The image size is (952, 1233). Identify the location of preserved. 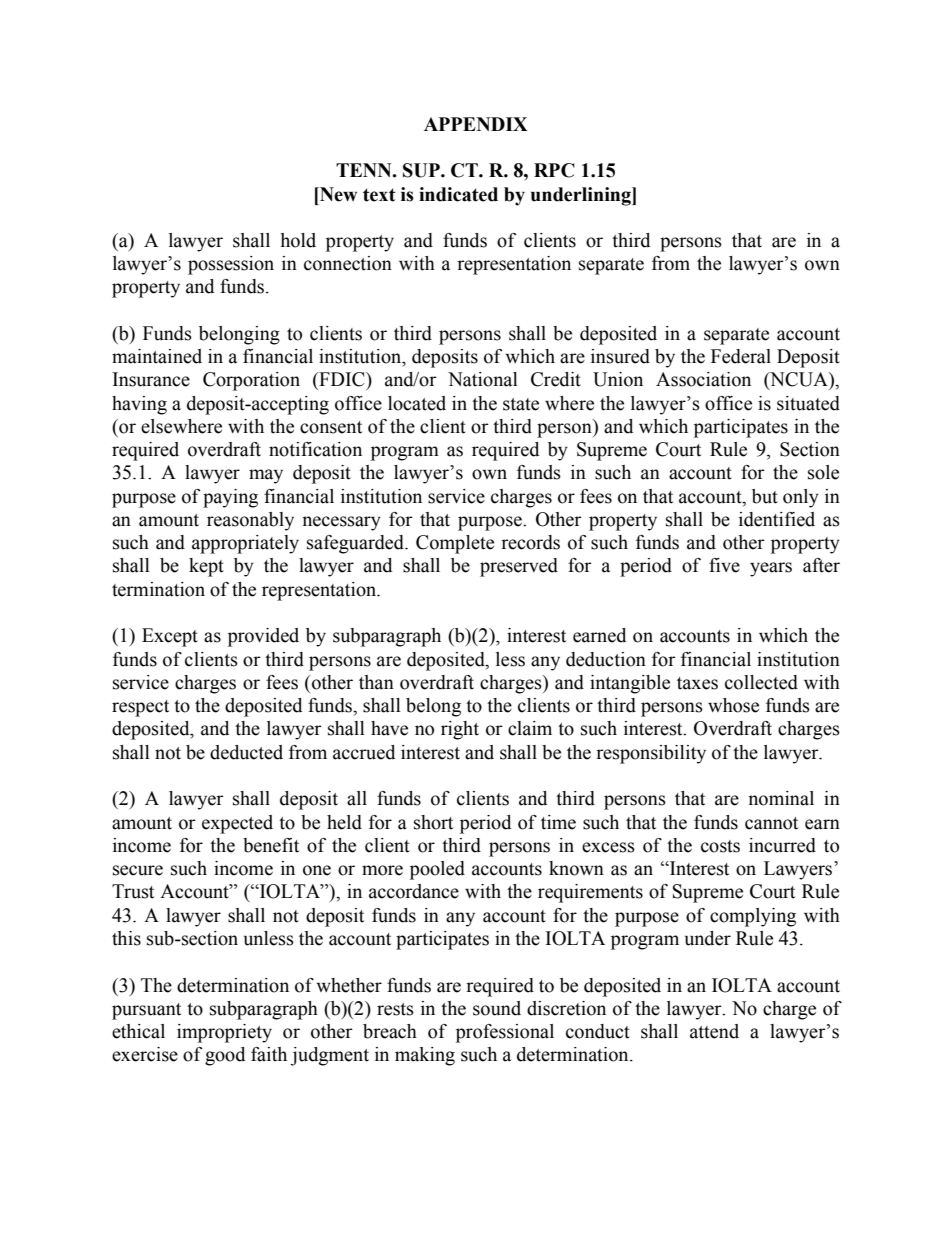
(519, 567).
